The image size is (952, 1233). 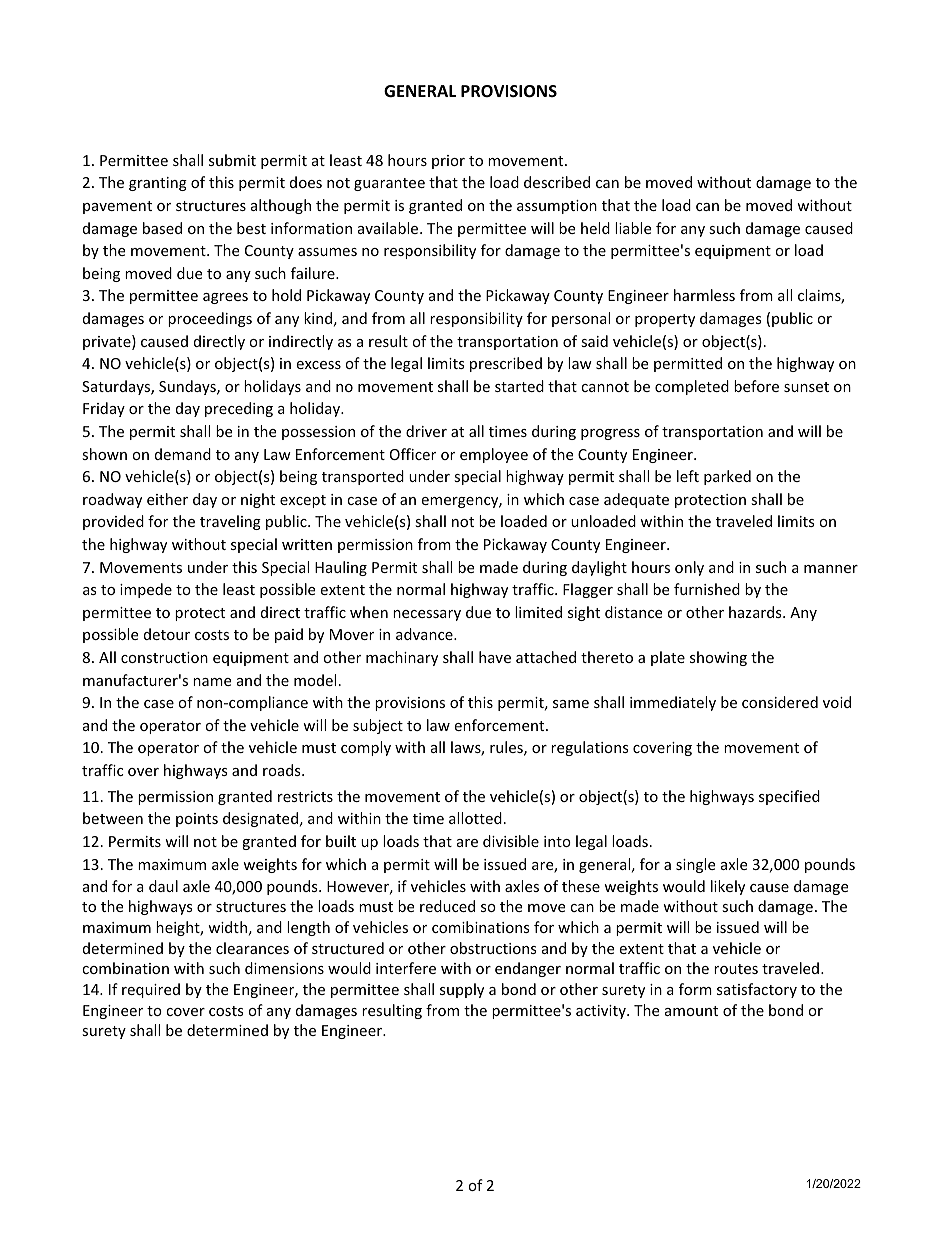 I want to click on prior, so click(x=448, y=162).
